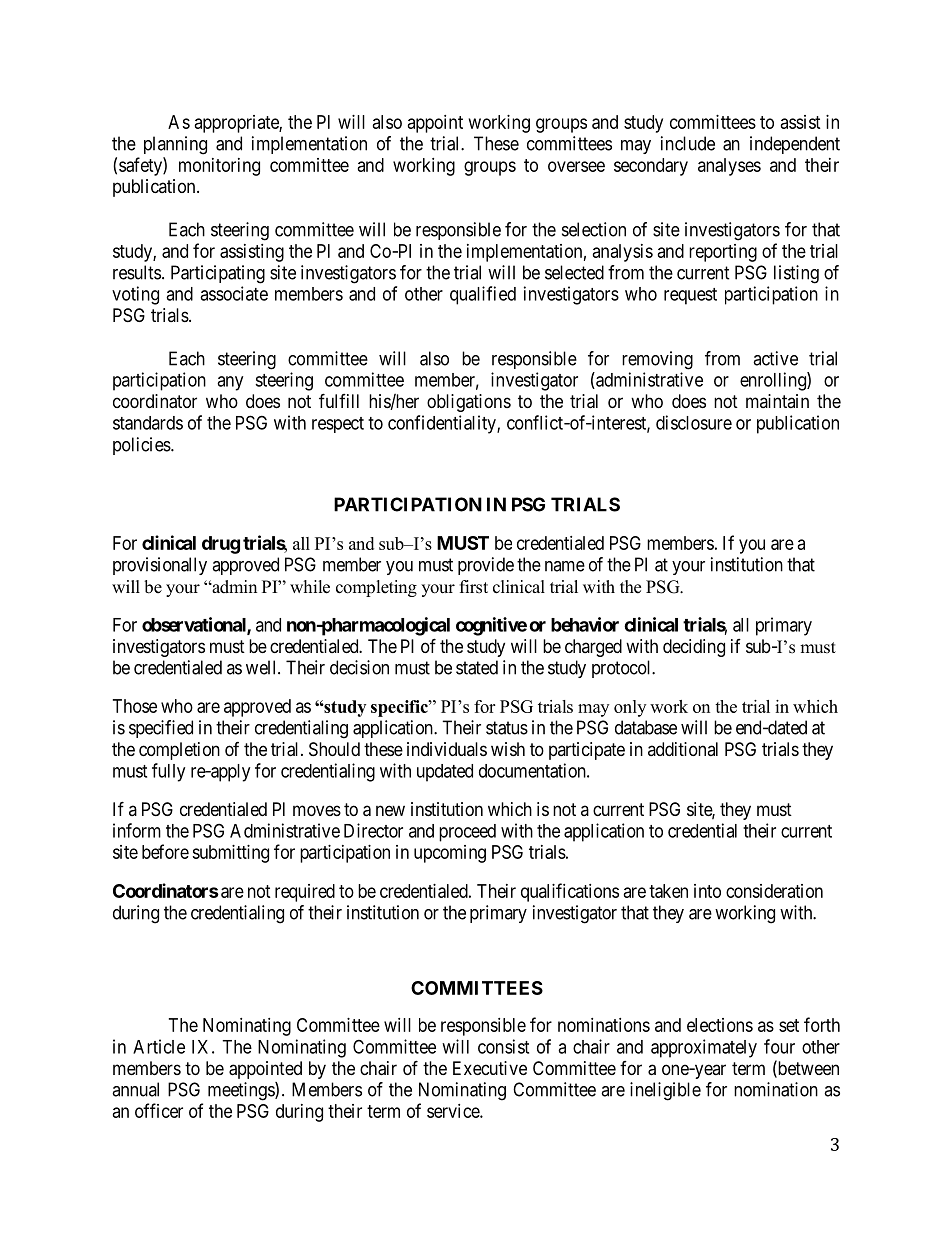 The height and width of the document is (1233, 952). Describe the element at coordinates (168, 772) in the document. I see `fully` at that location.
